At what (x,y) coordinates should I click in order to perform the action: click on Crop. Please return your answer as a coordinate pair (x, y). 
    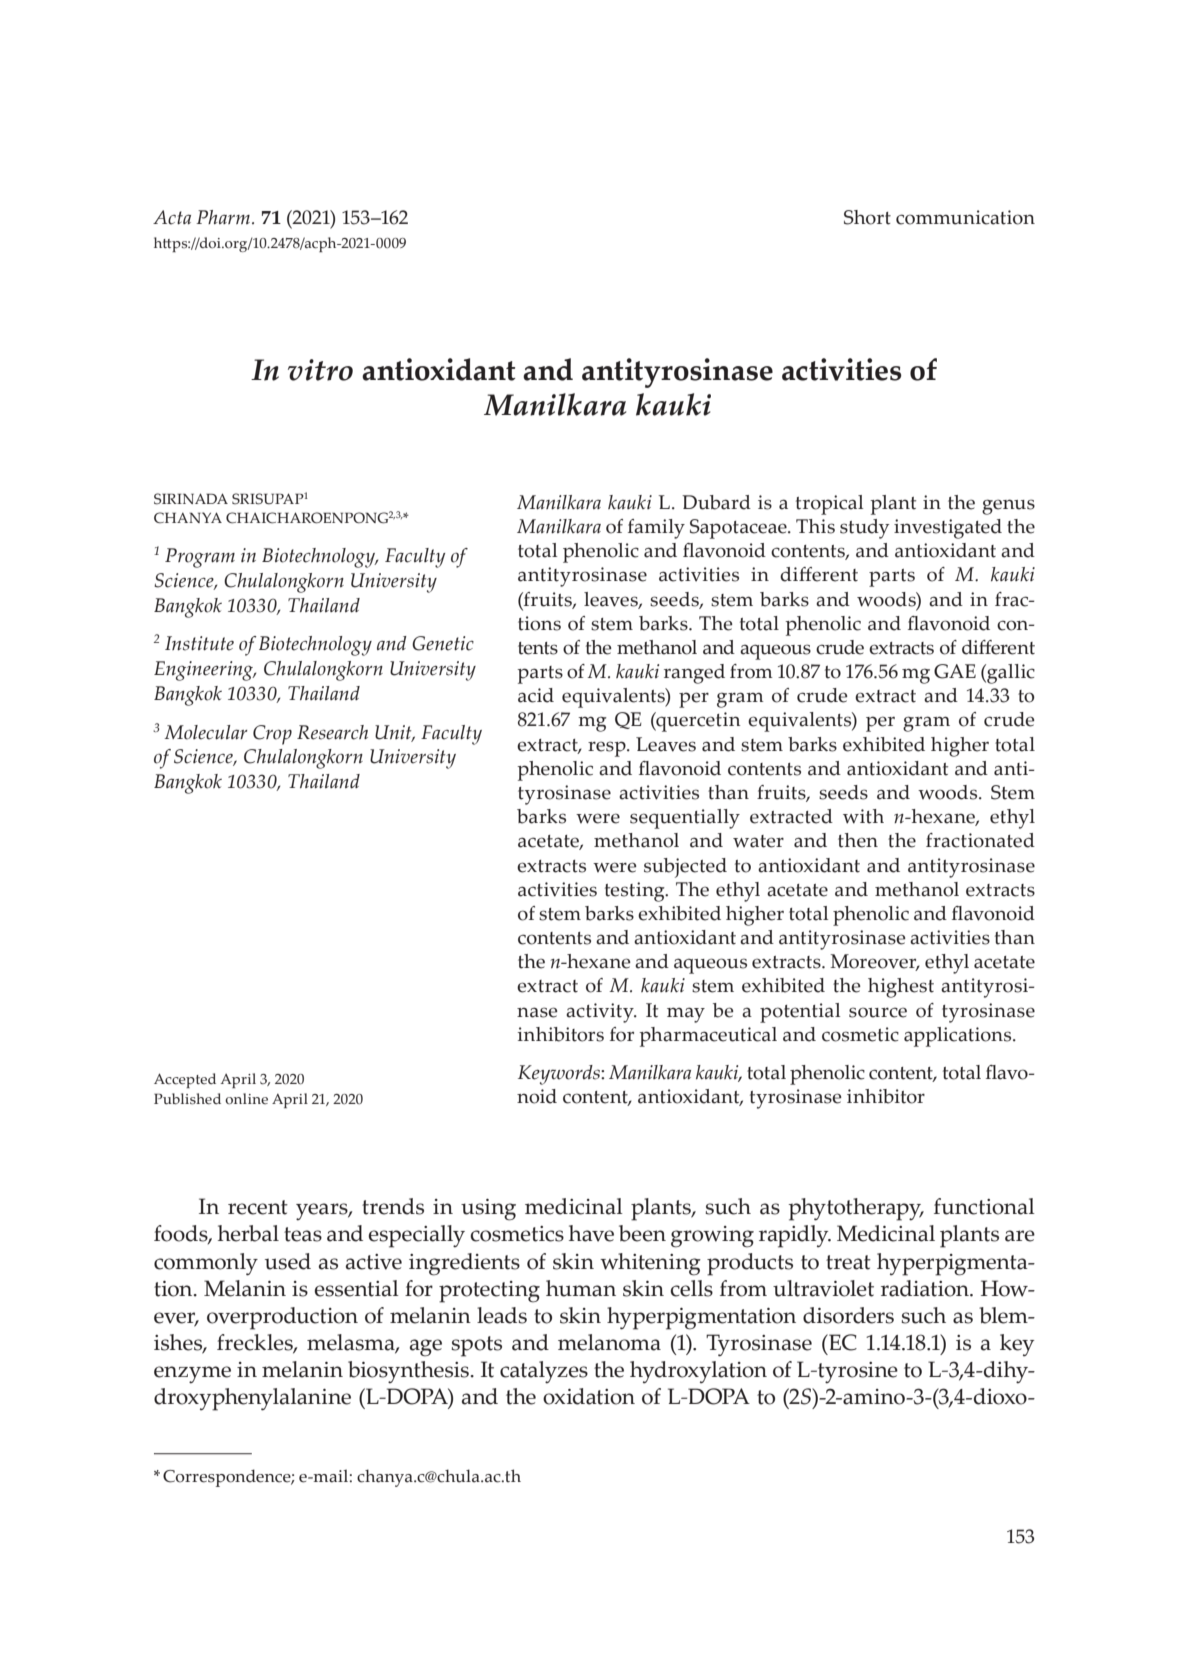
    Looking at the image, I should click on (272, 735).
